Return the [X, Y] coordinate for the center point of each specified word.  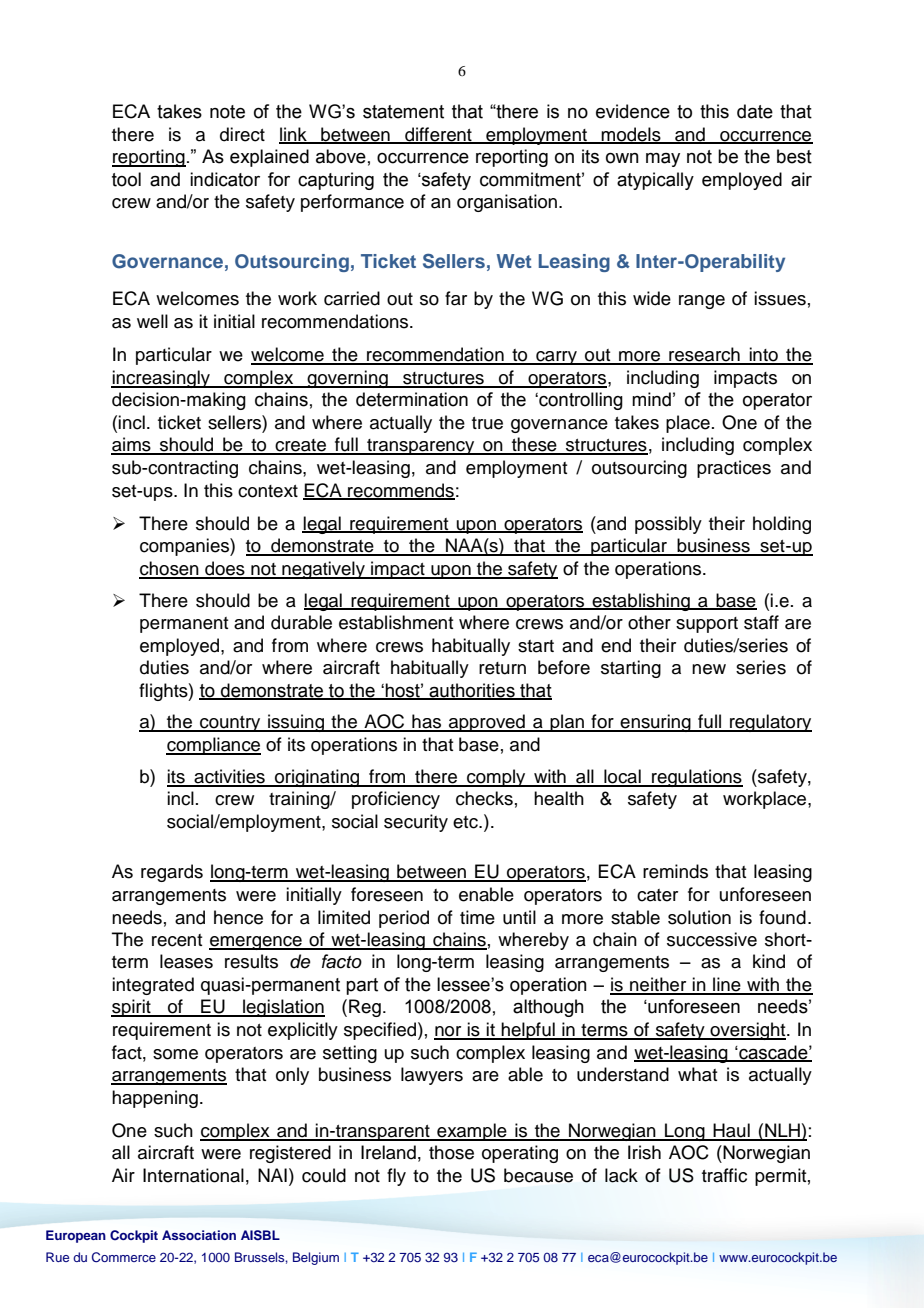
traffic [724, 1175]
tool [126, 179]
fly [396, 1177]
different [438, 135]
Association [199, 1235]
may [663, 160]
